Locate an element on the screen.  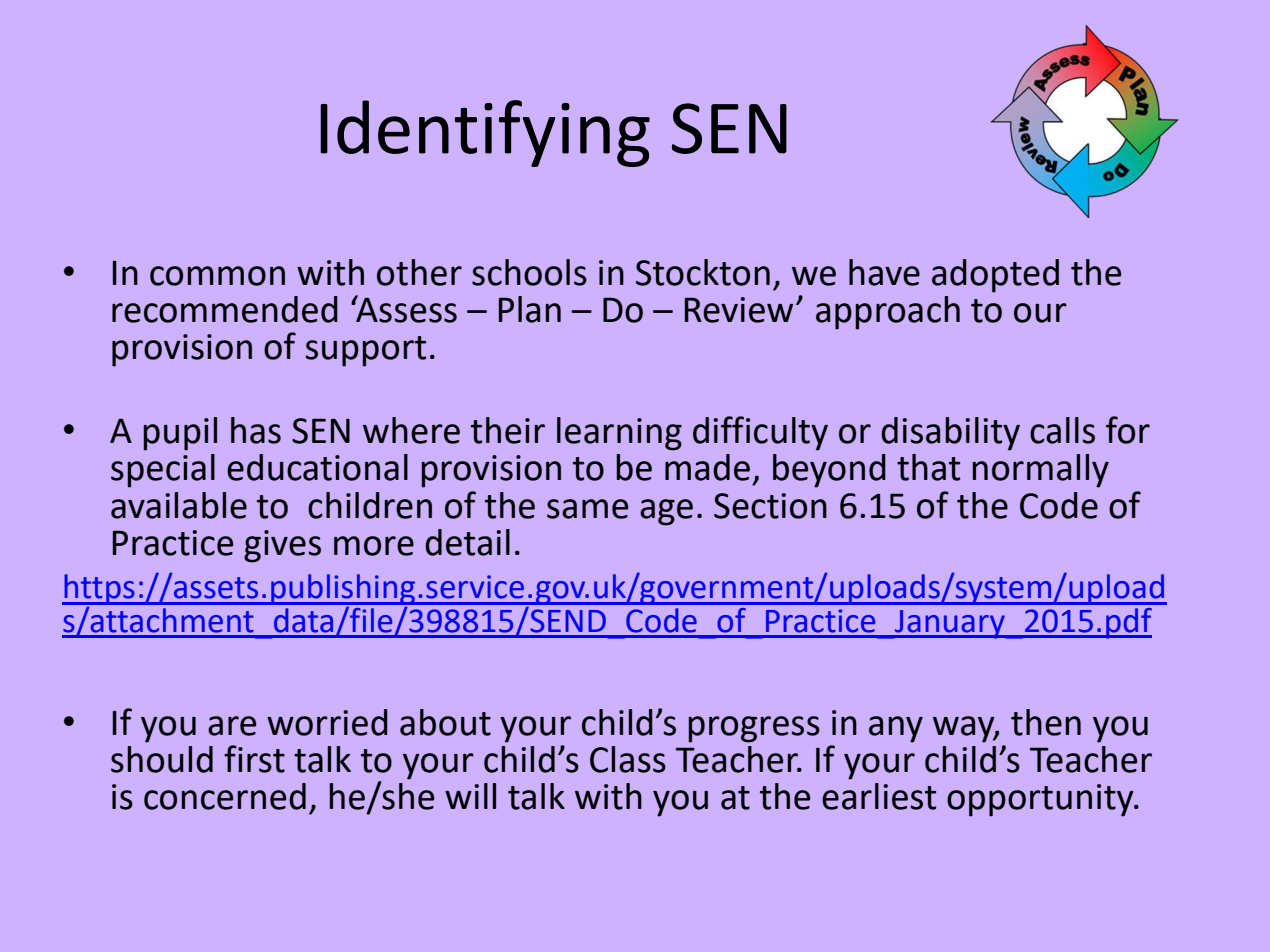
made is located at coordinates (707, 467).
